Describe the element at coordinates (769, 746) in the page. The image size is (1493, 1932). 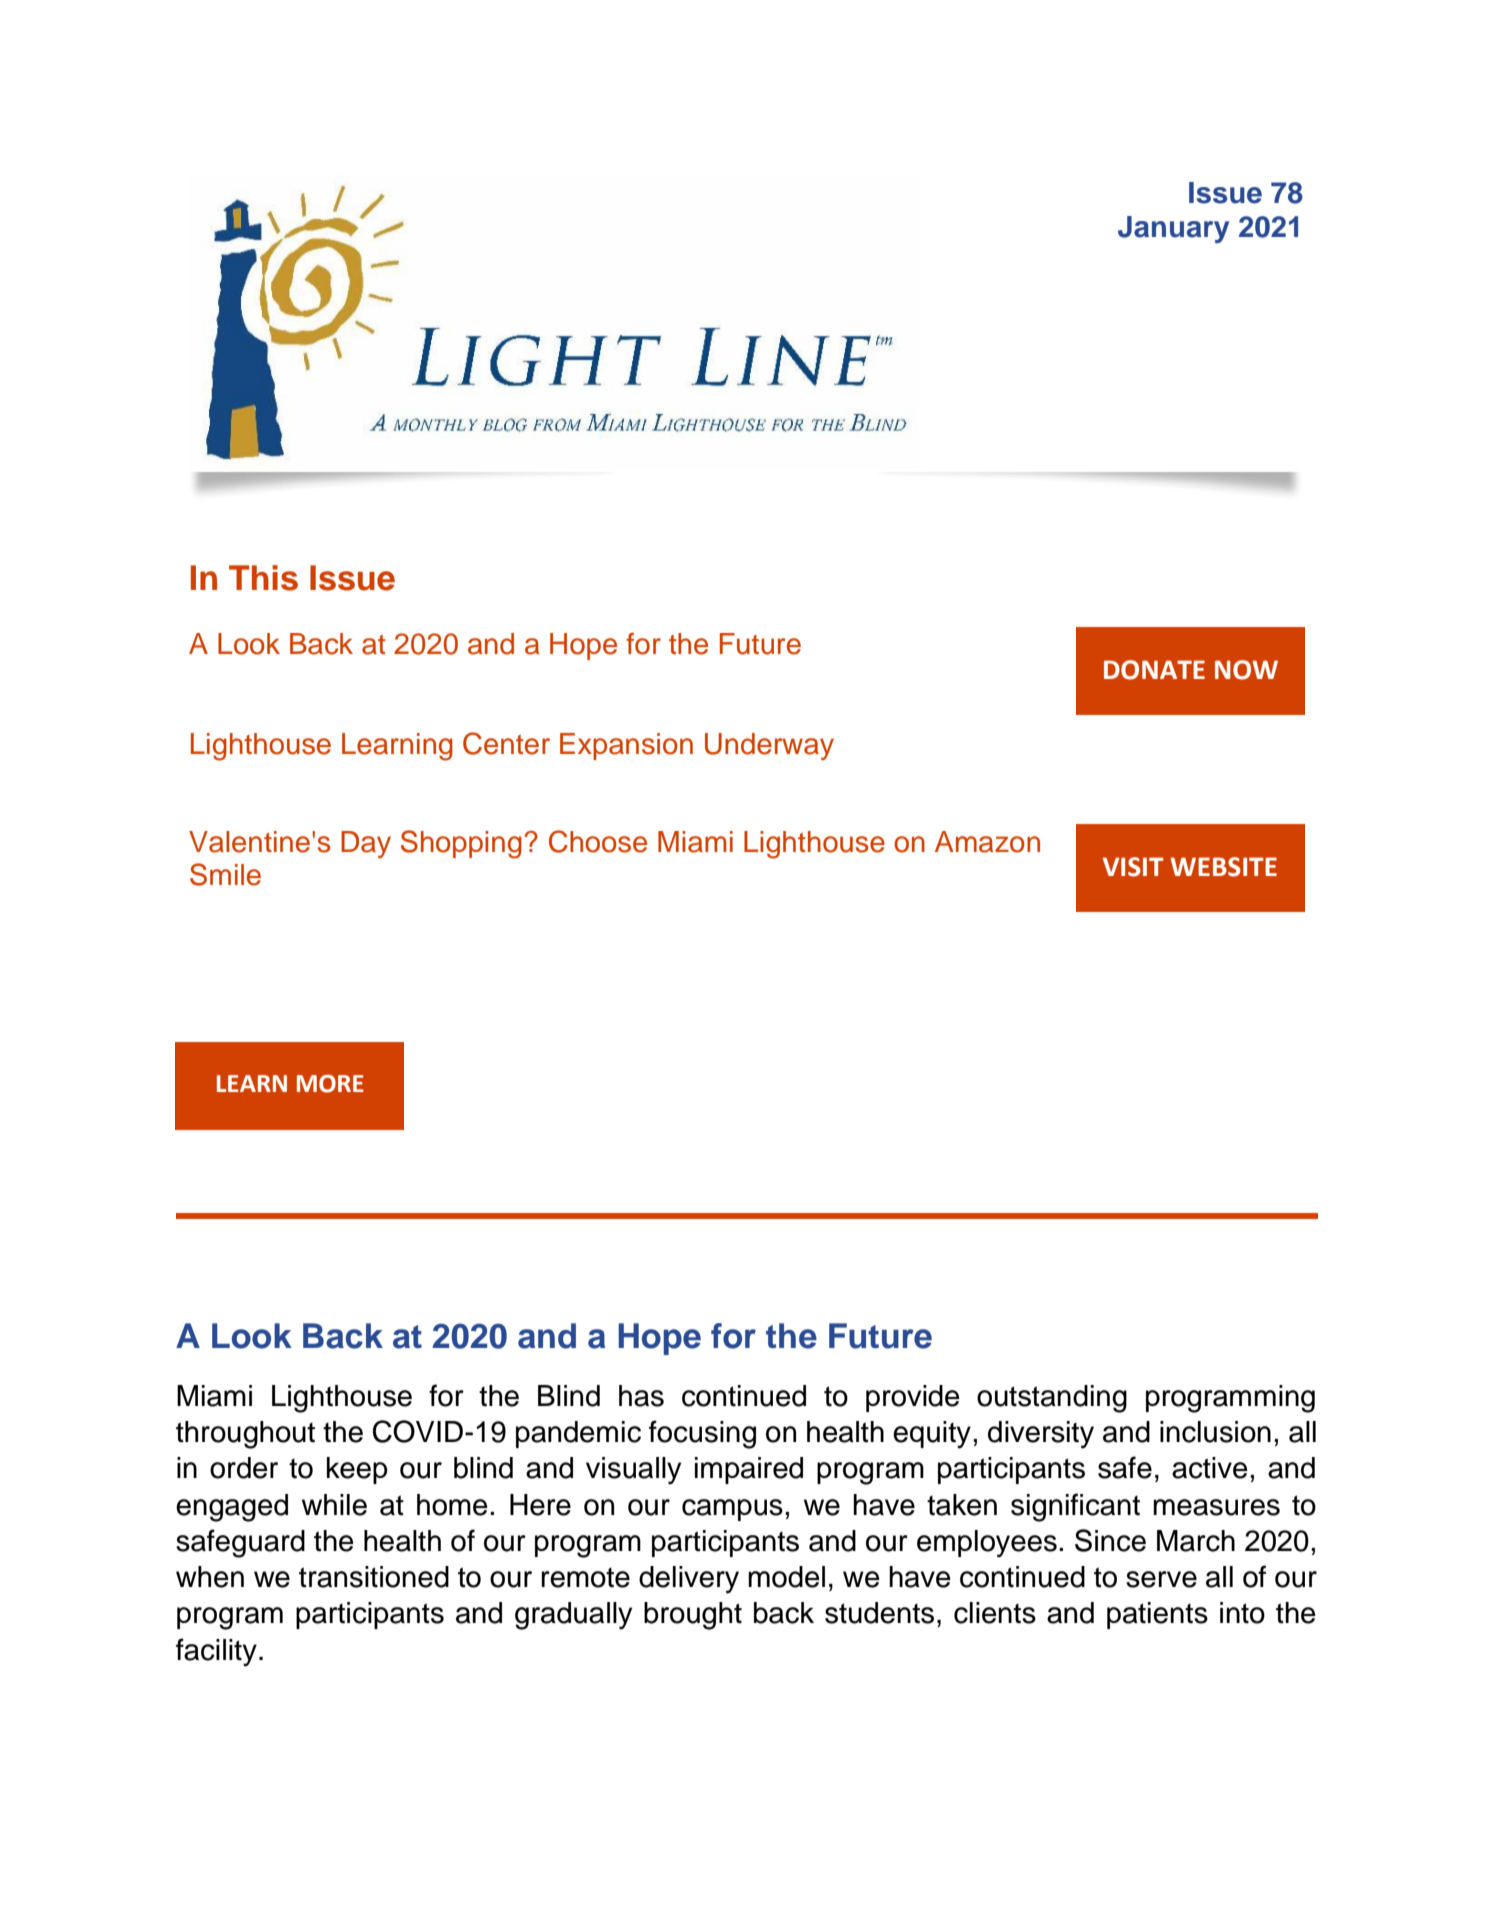
I see `Underway` at that location.
